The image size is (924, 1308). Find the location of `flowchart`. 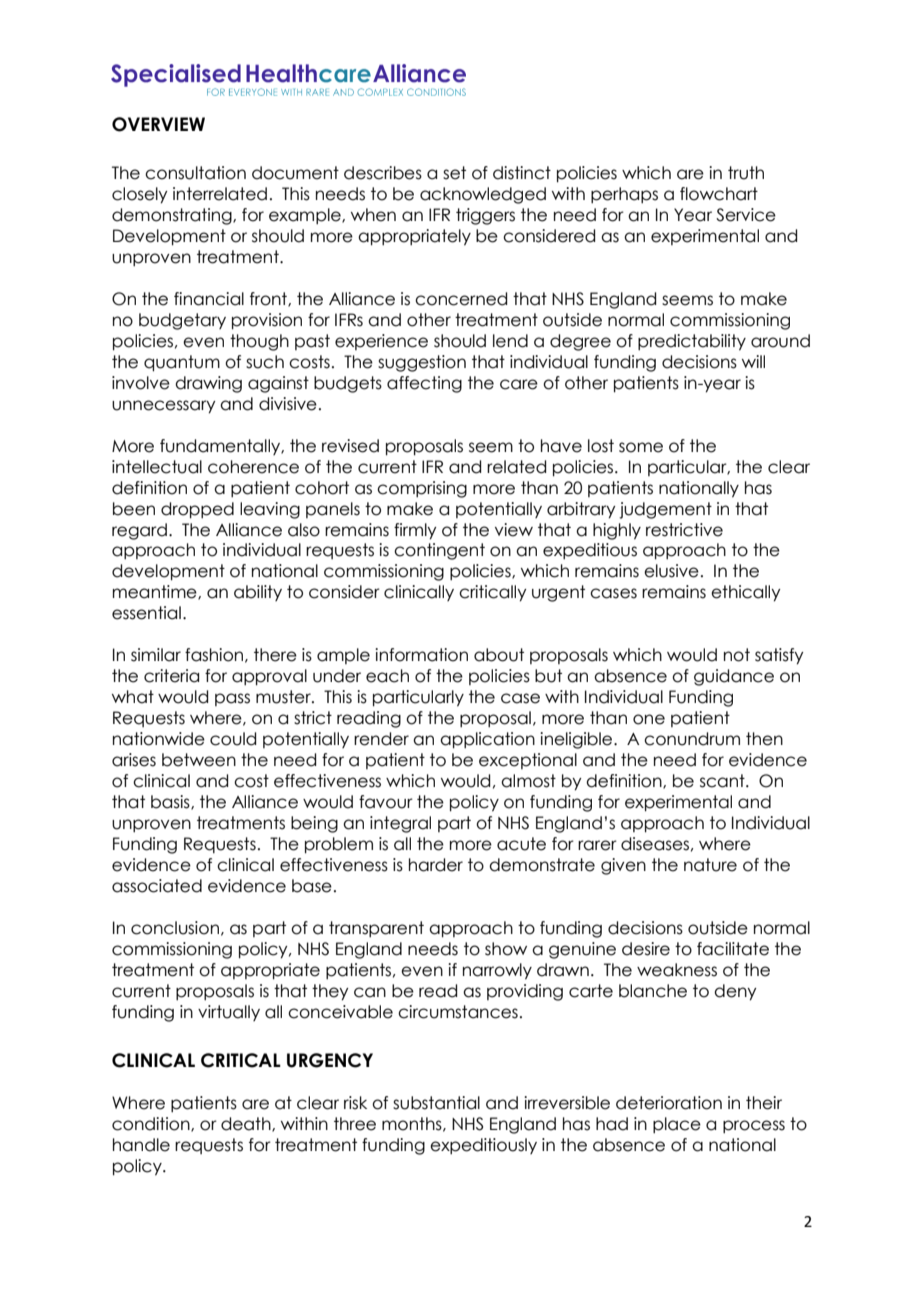

flowchart is located at coordinates (719, 194).
